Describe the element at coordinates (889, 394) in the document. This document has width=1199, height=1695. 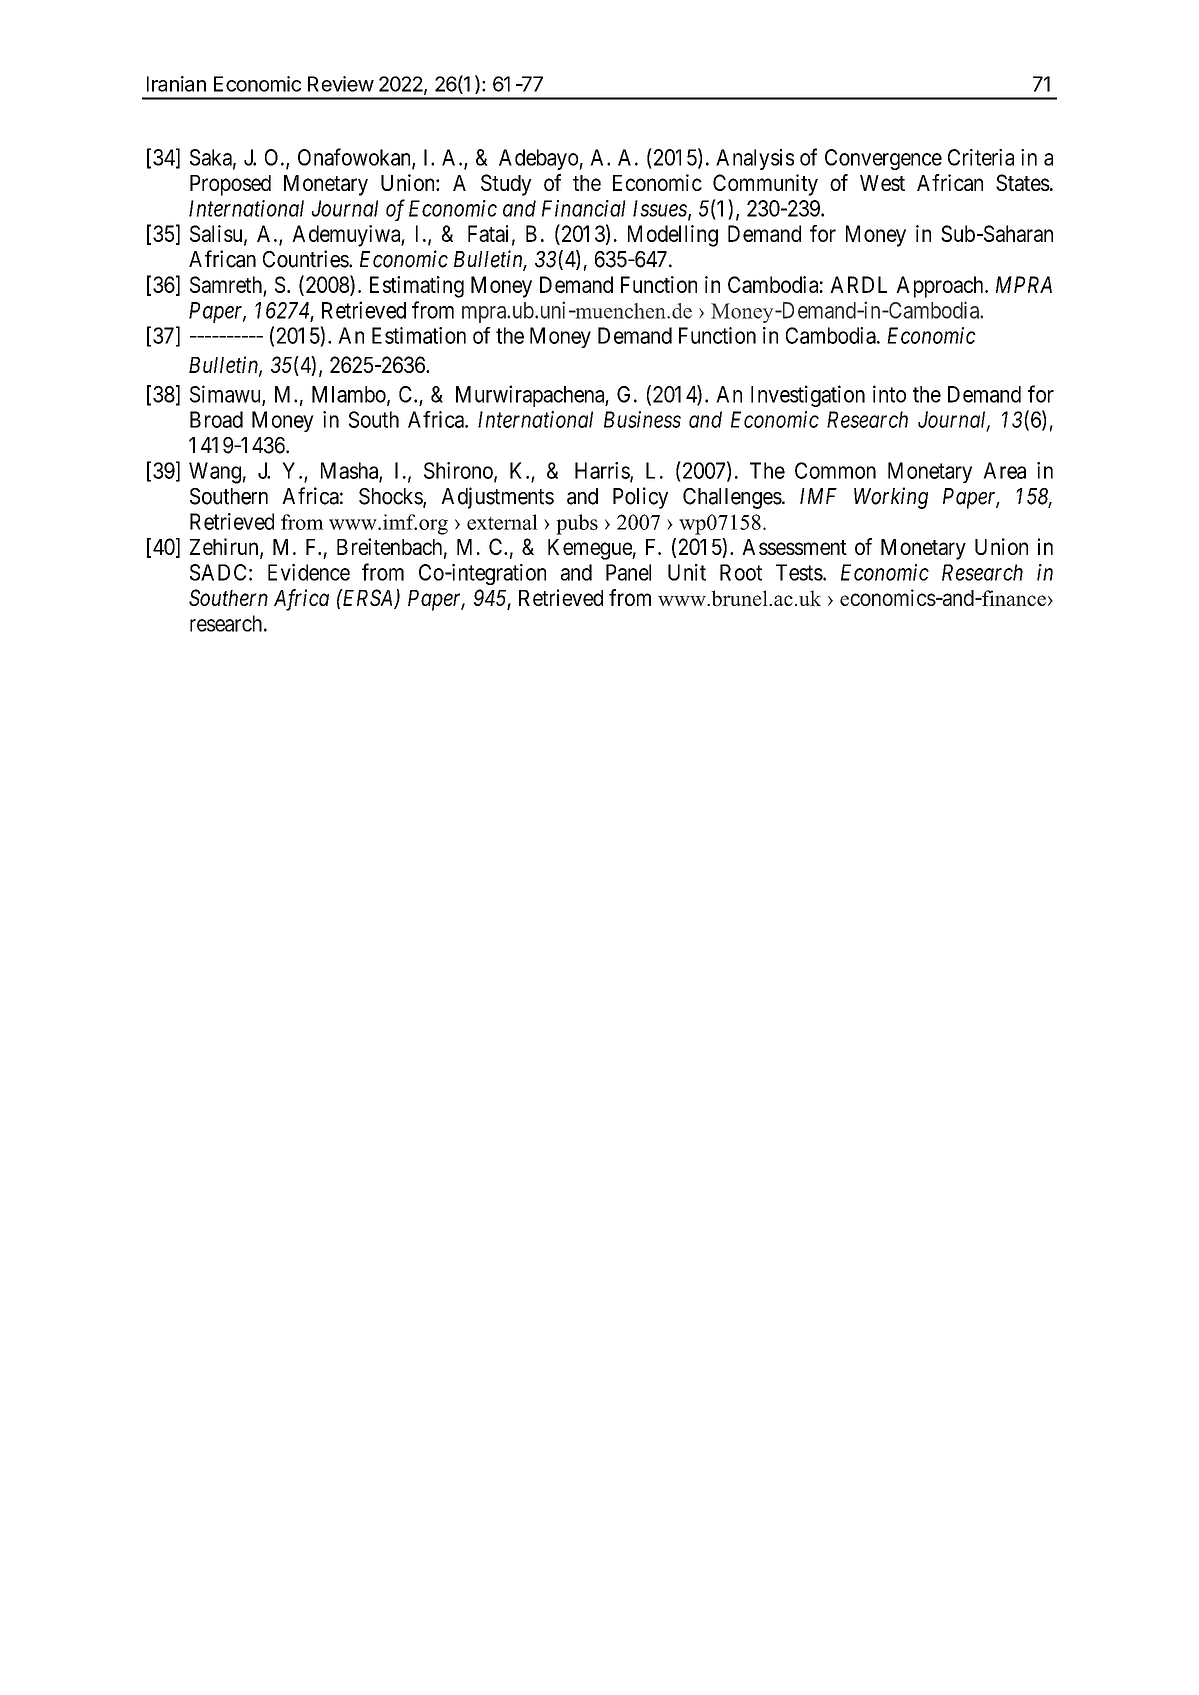
I see `into` at that location.
